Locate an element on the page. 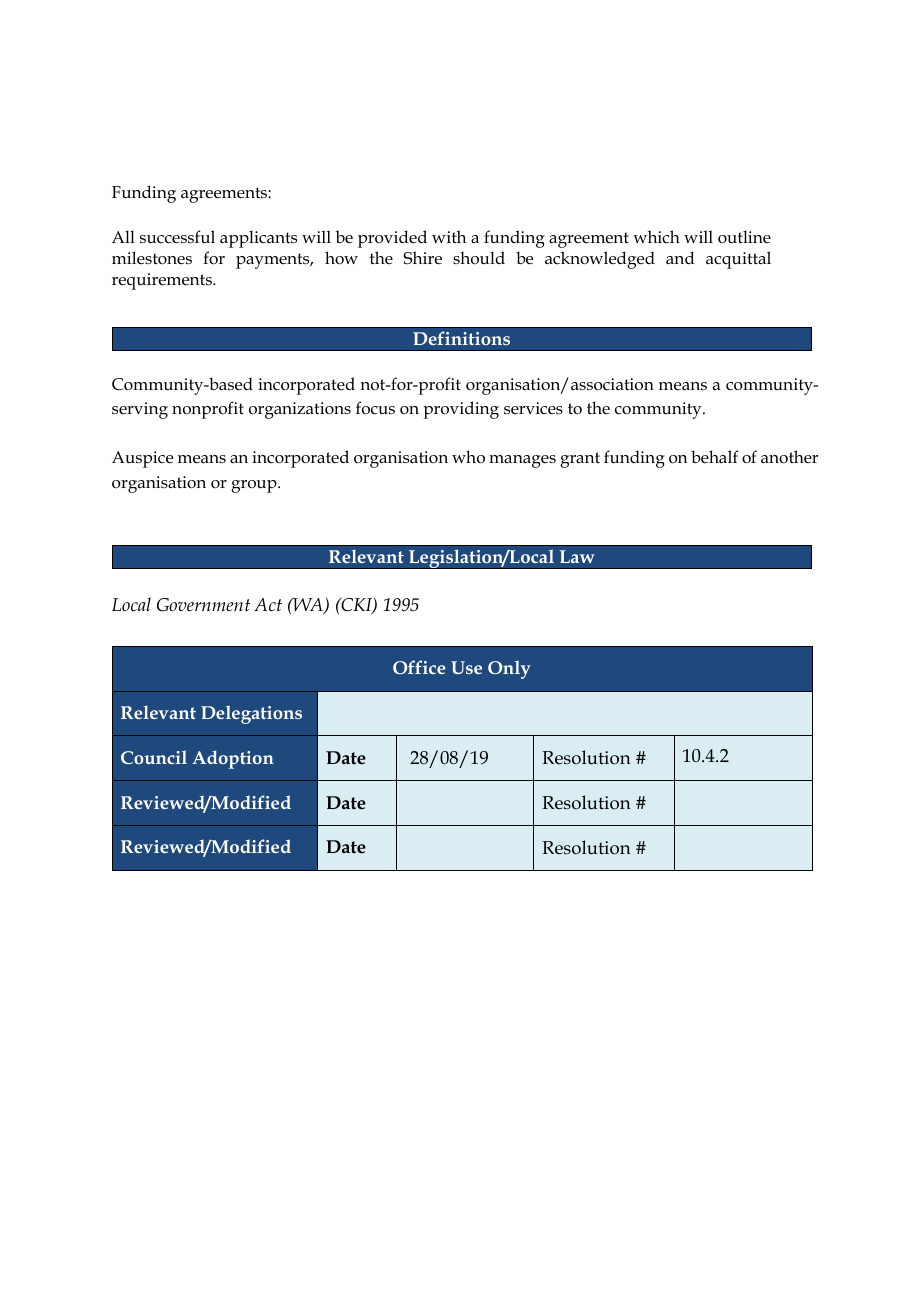 The width and height of the page is (924, 1307). and is located at coordinates (680, 257).
